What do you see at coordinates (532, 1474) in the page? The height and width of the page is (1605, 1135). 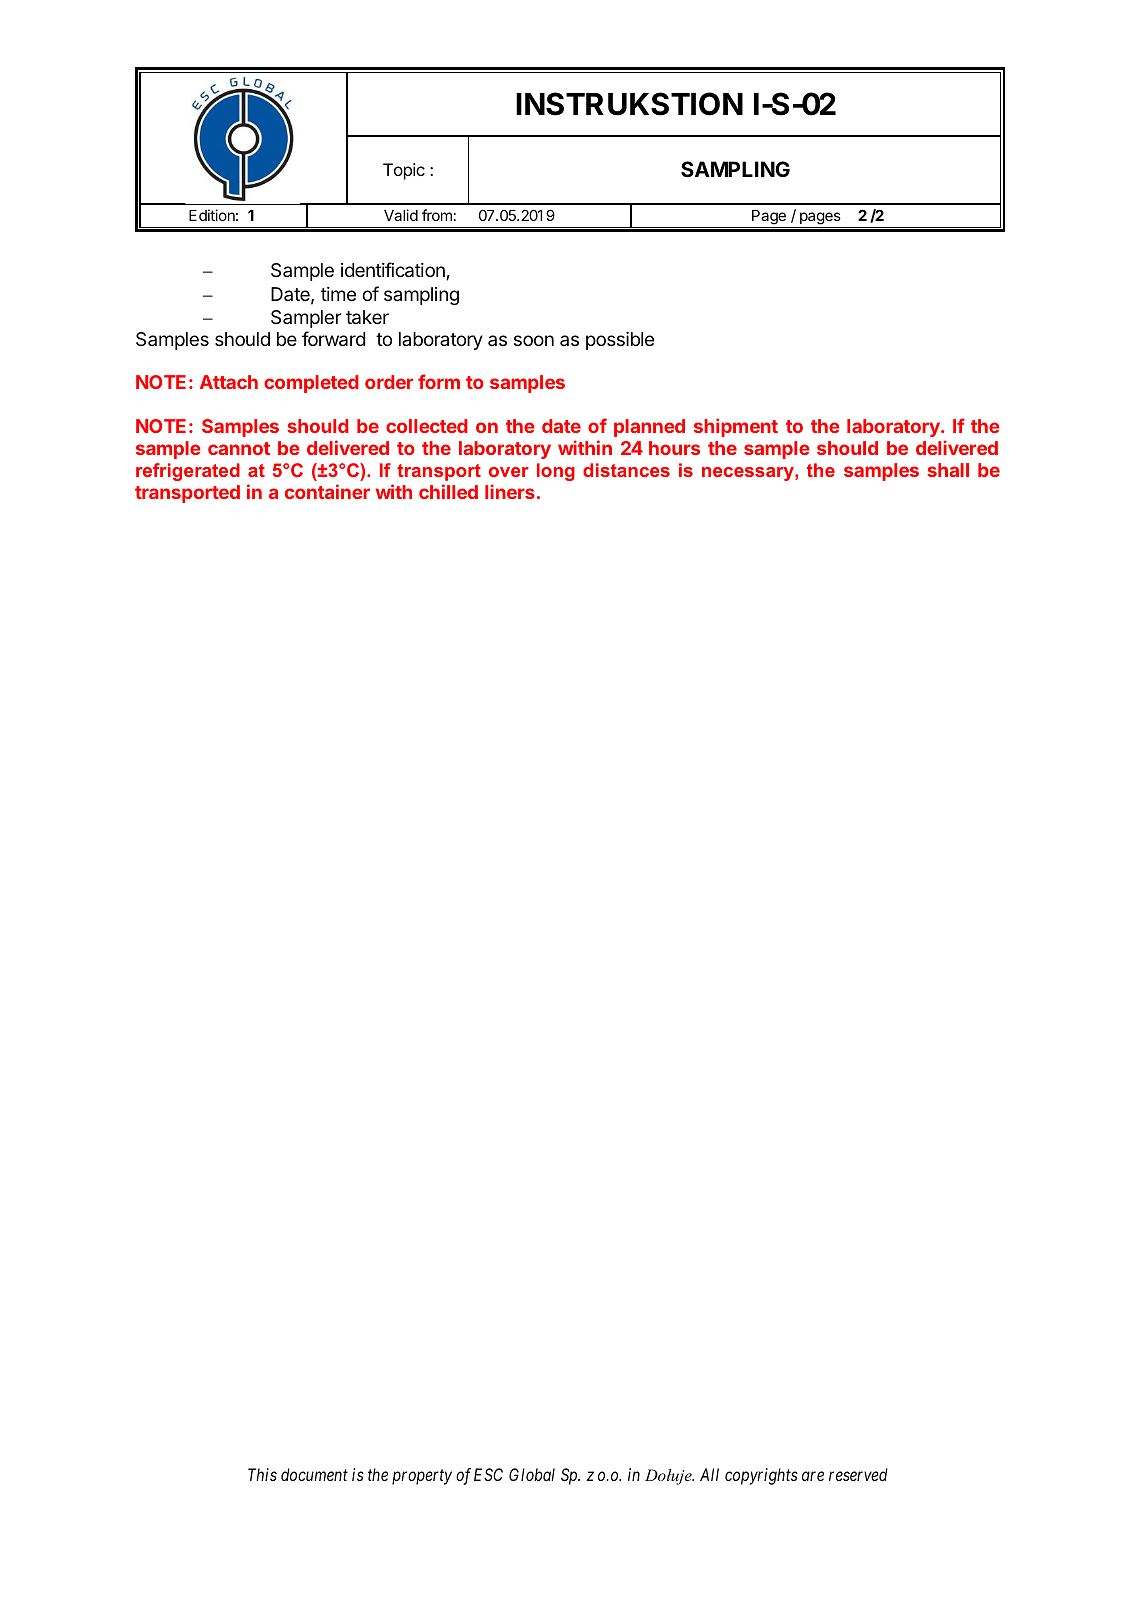 I see `Global` at bounding box center [532, 1474].
